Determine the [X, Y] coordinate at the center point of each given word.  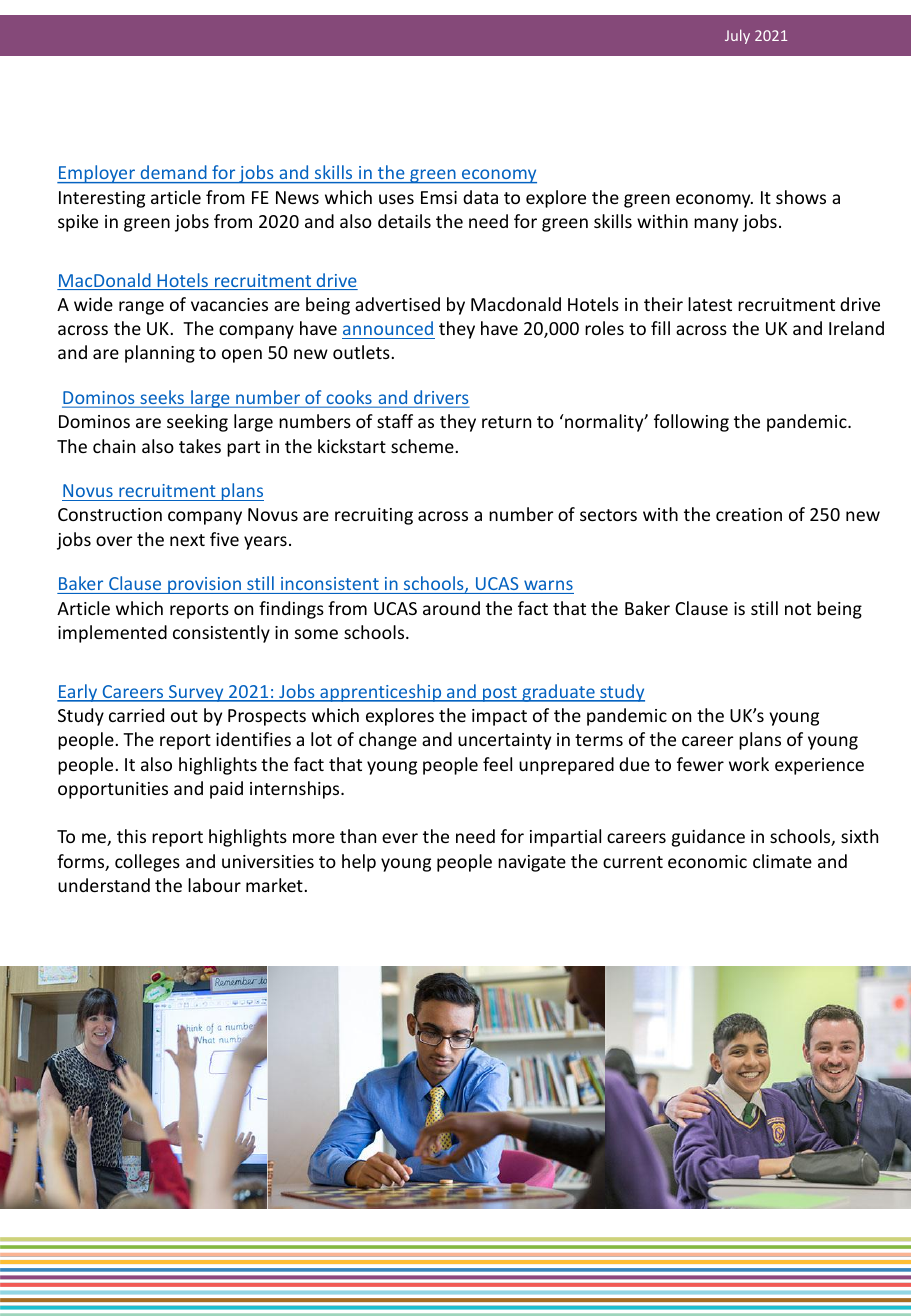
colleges [147, 863]
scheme [423, 446]
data [480, 197]
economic [707, 861]
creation [749, 514]
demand [173, 172]
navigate [532, 863]
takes [200, 446]
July [737, 36]
